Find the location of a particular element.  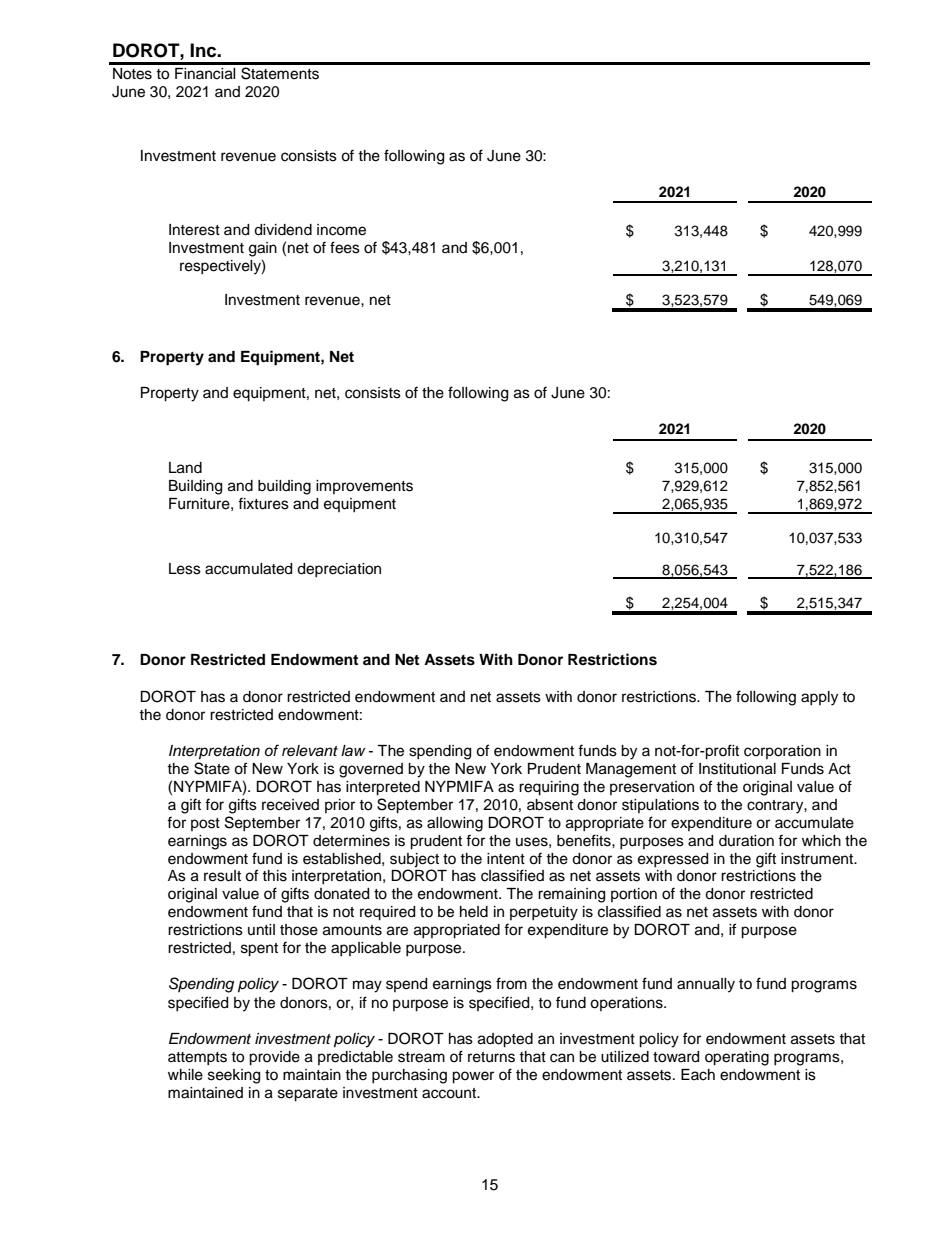

relevant is located at coordinates (310, 751).
